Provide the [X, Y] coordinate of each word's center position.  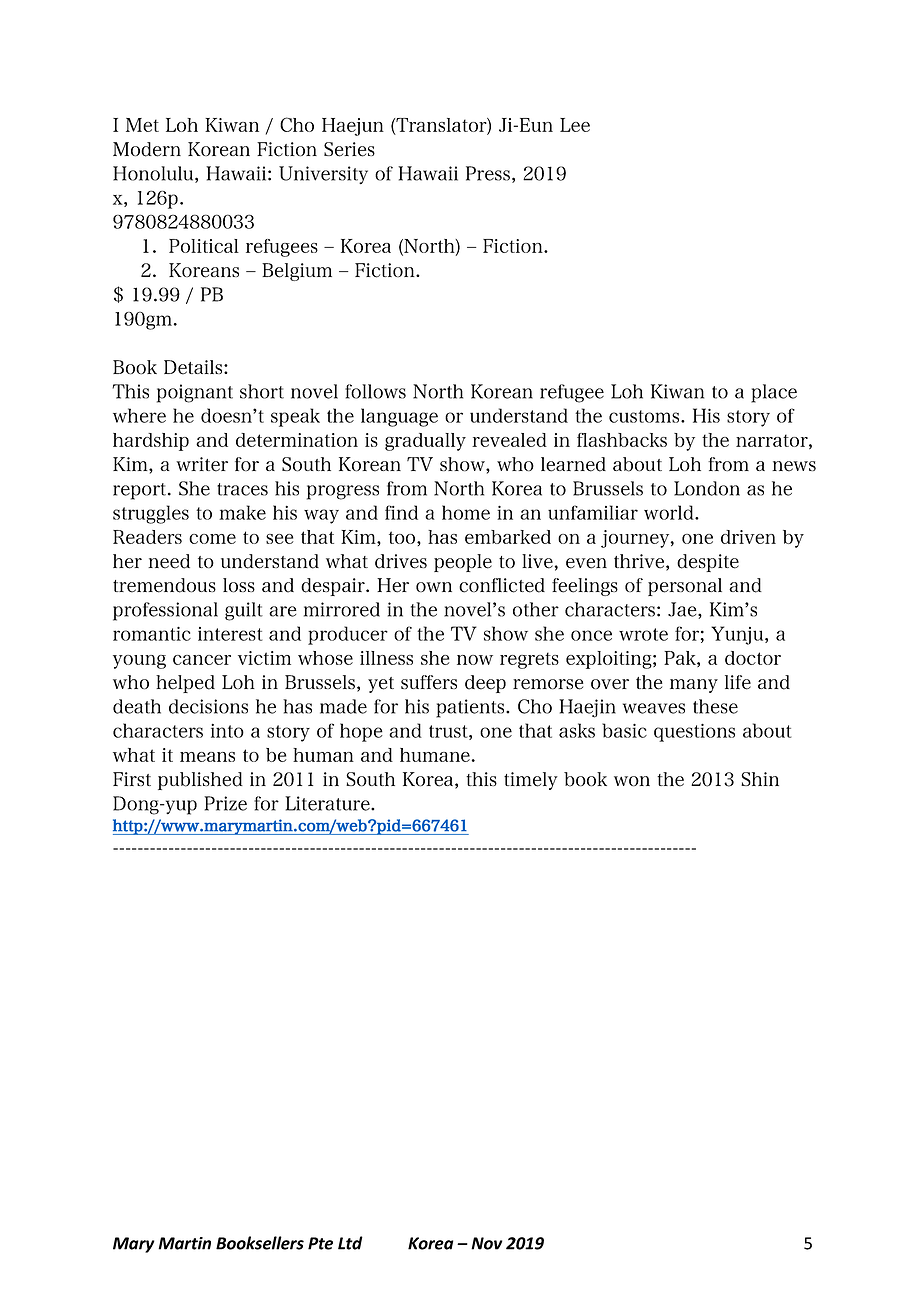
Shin [760, 779]
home [466, 512]
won [632, 781]
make [242, 512]
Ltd [350, 1243]
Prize [225, 803]
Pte [320, 1243]
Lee [575, 125]
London [707, 488]
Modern [147, 149]
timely [531, 781]
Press [488, 173]
